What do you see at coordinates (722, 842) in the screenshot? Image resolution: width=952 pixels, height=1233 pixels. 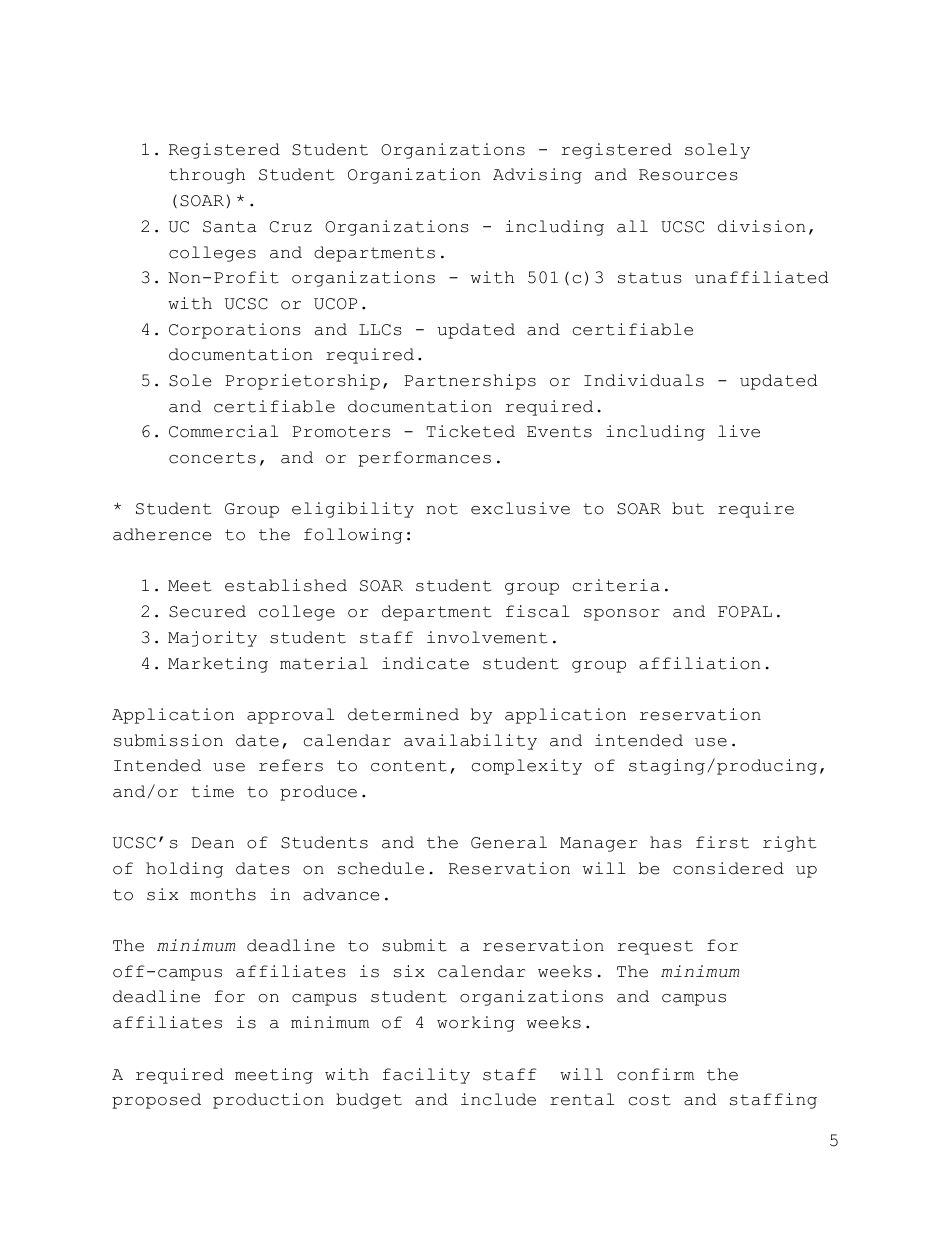 I see `first` at bounding box center [722, 842].
